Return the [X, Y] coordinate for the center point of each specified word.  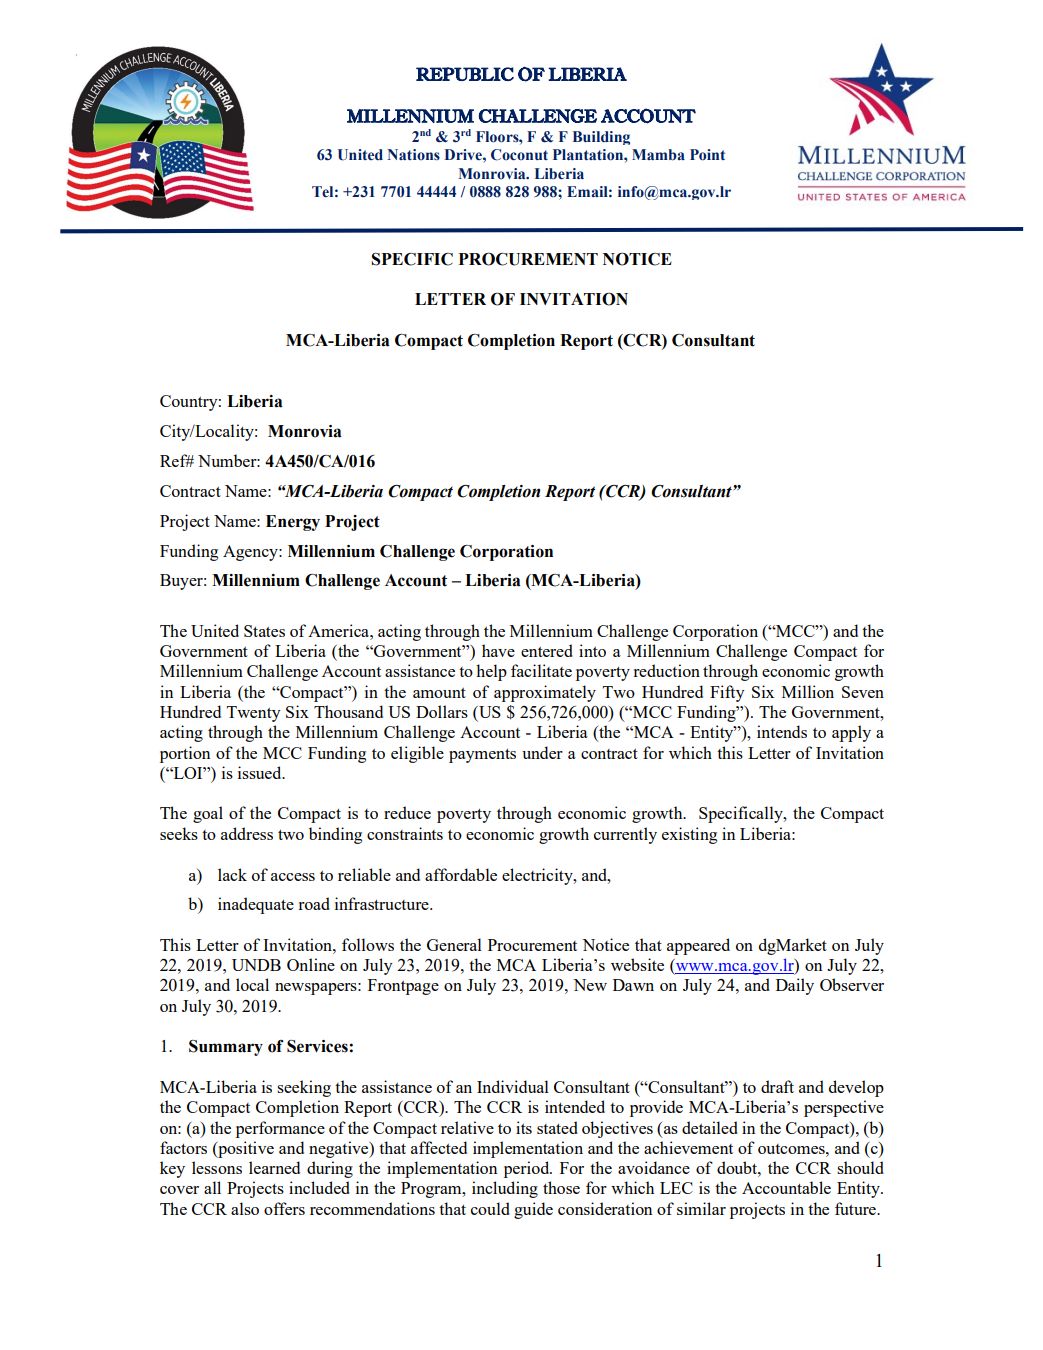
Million [808, 691]
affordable [461, 874]
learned [274, 1167]
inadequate [256, 905]
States [264, 631]
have [498, 650]
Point [707, 155]
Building [601, 138]
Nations [413, 154]
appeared [698, 946]
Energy [293, 523]
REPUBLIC [465, 74]
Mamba [658, 155]
